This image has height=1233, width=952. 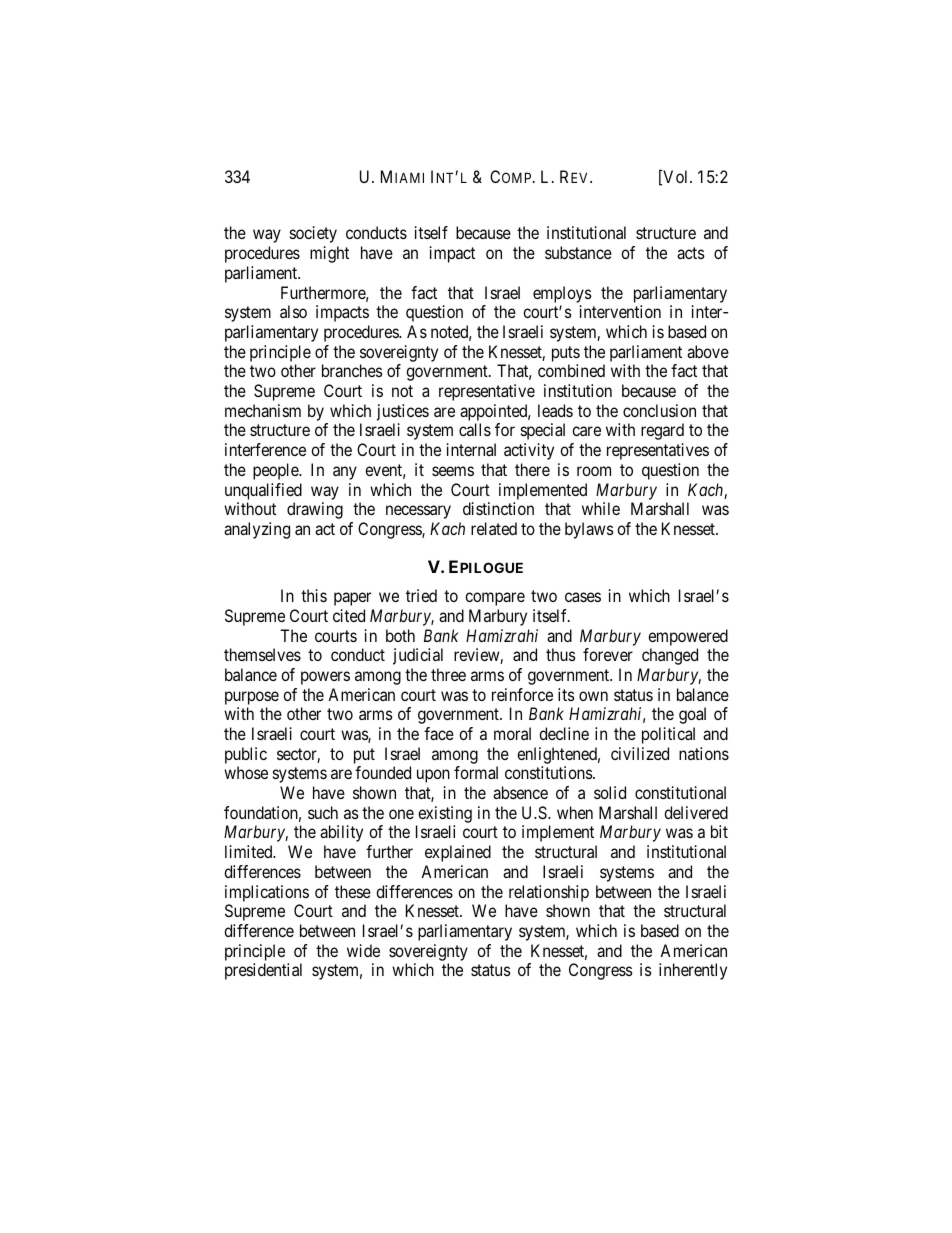 What do you see at coordinates (688, 637) in the image?
I see `empowered` at bounding box center [688, 637].
